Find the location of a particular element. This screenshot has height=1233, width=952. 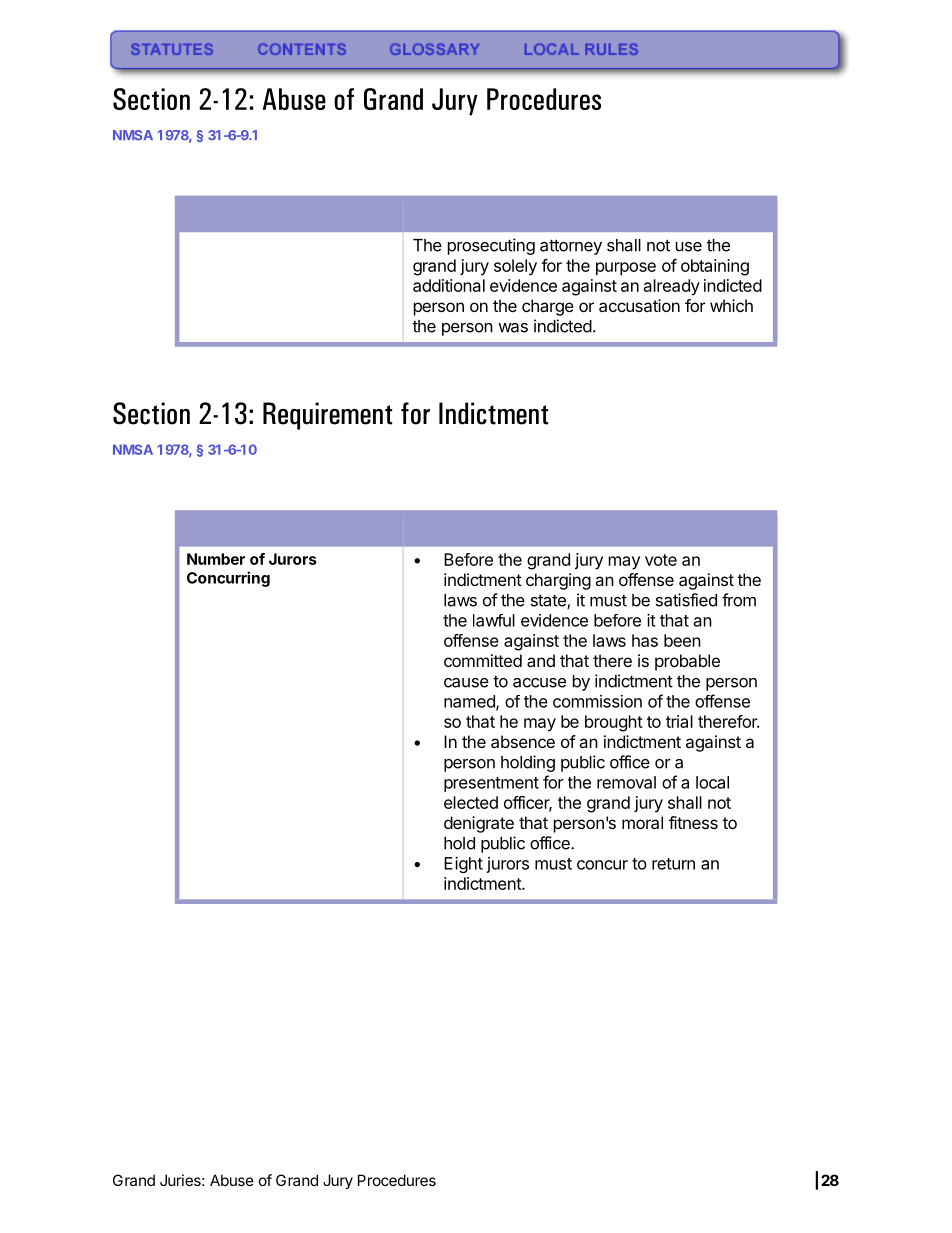

return is located at coordinates (673, 864).
